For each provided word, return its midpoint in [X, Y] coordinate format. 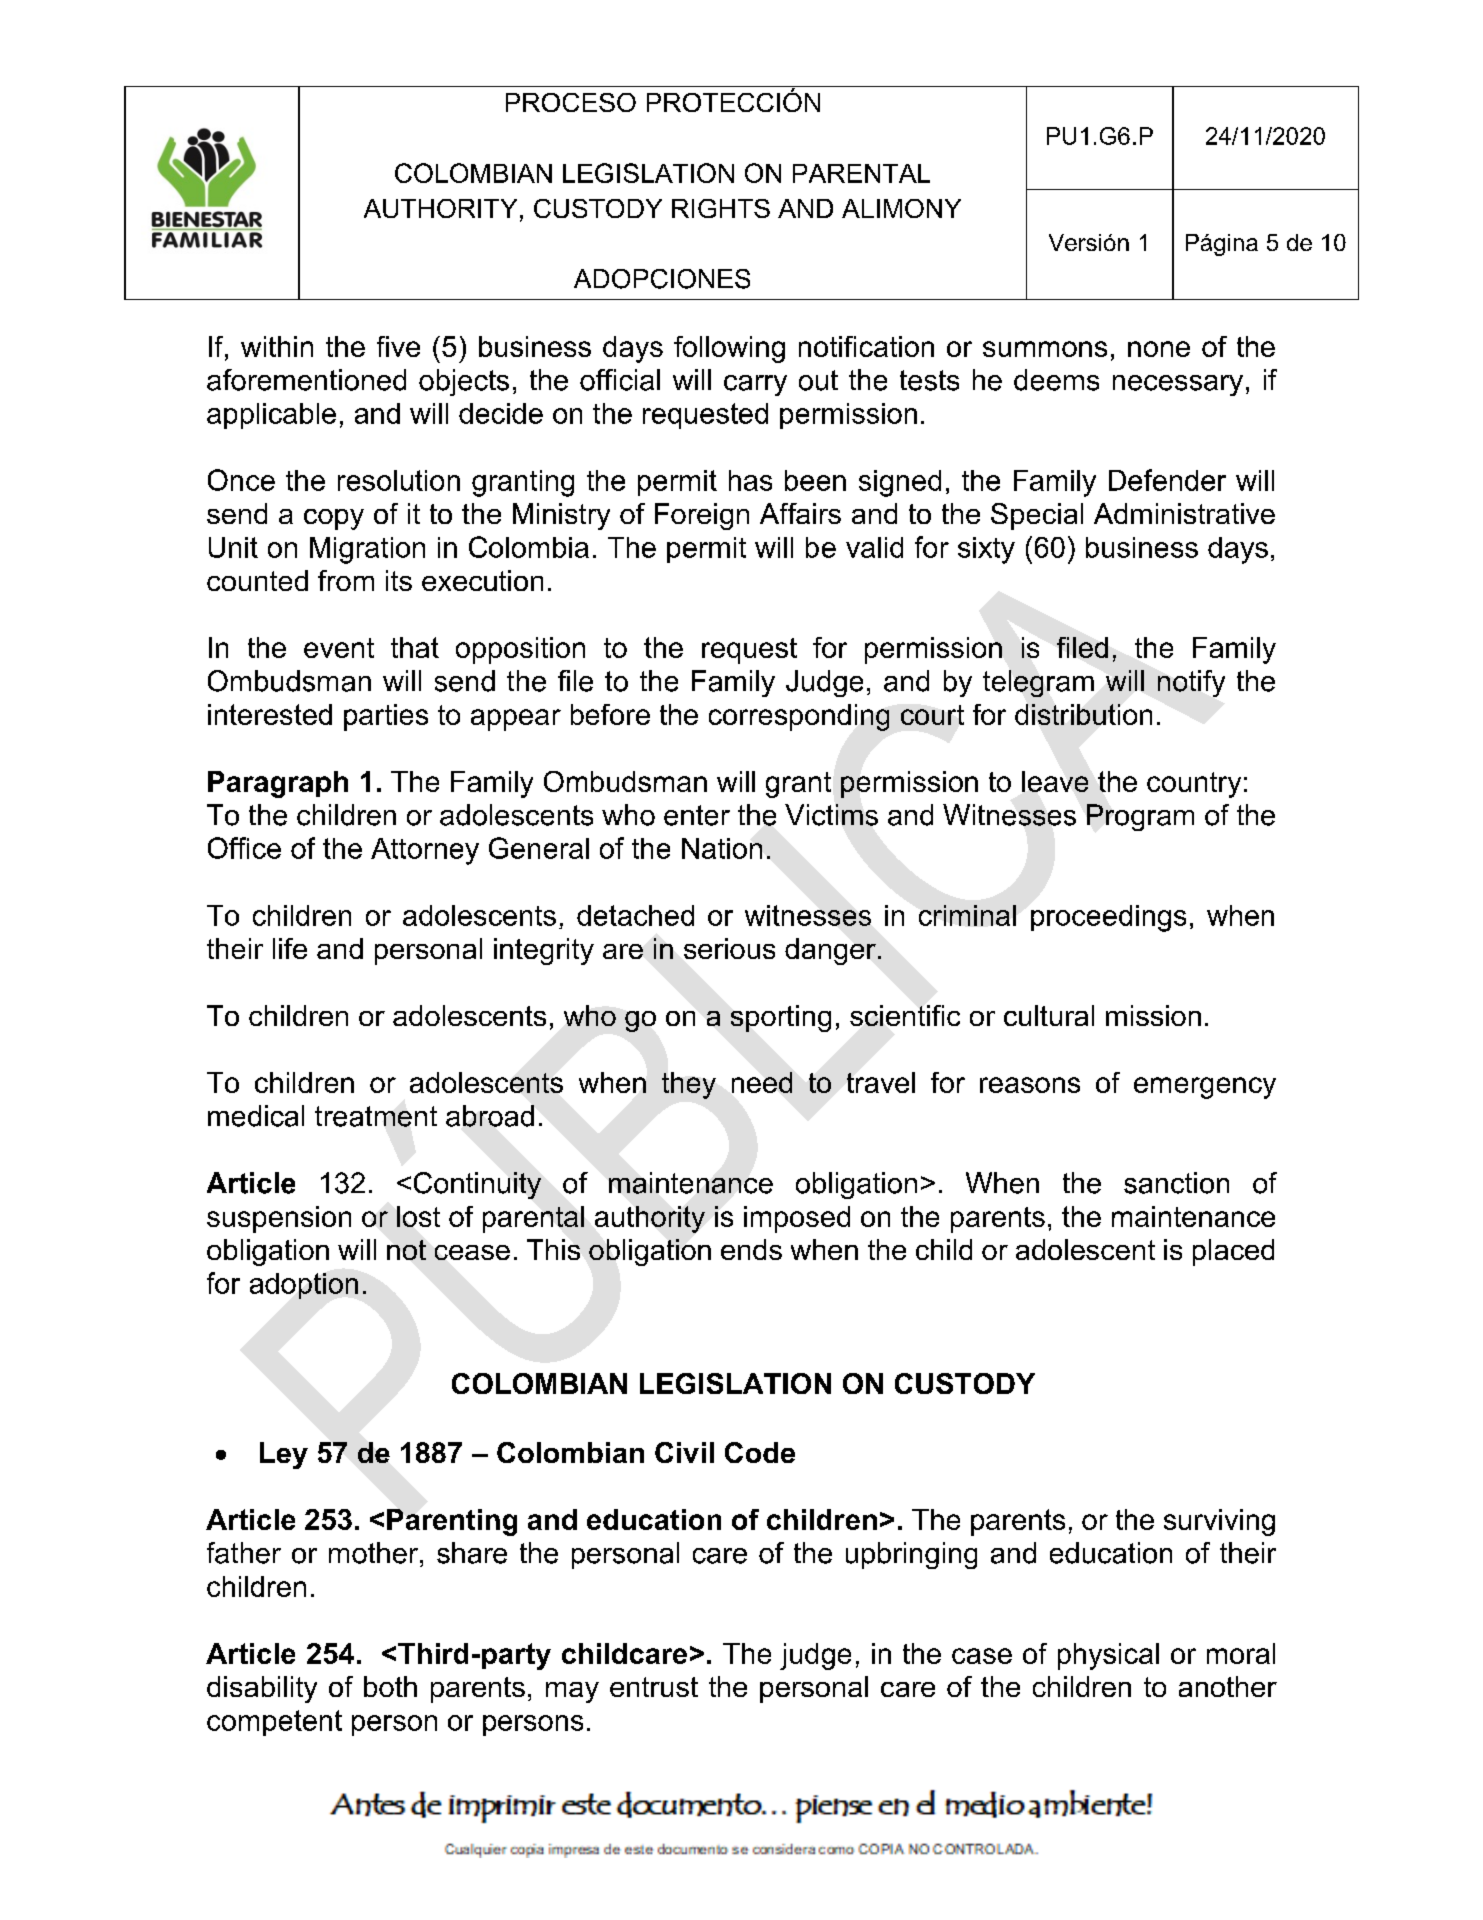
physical [1108, 1656]
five [398, 346]
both [390, 1686]
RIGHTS [721, 208]
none [1159, 349]
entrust [654, 1687]
